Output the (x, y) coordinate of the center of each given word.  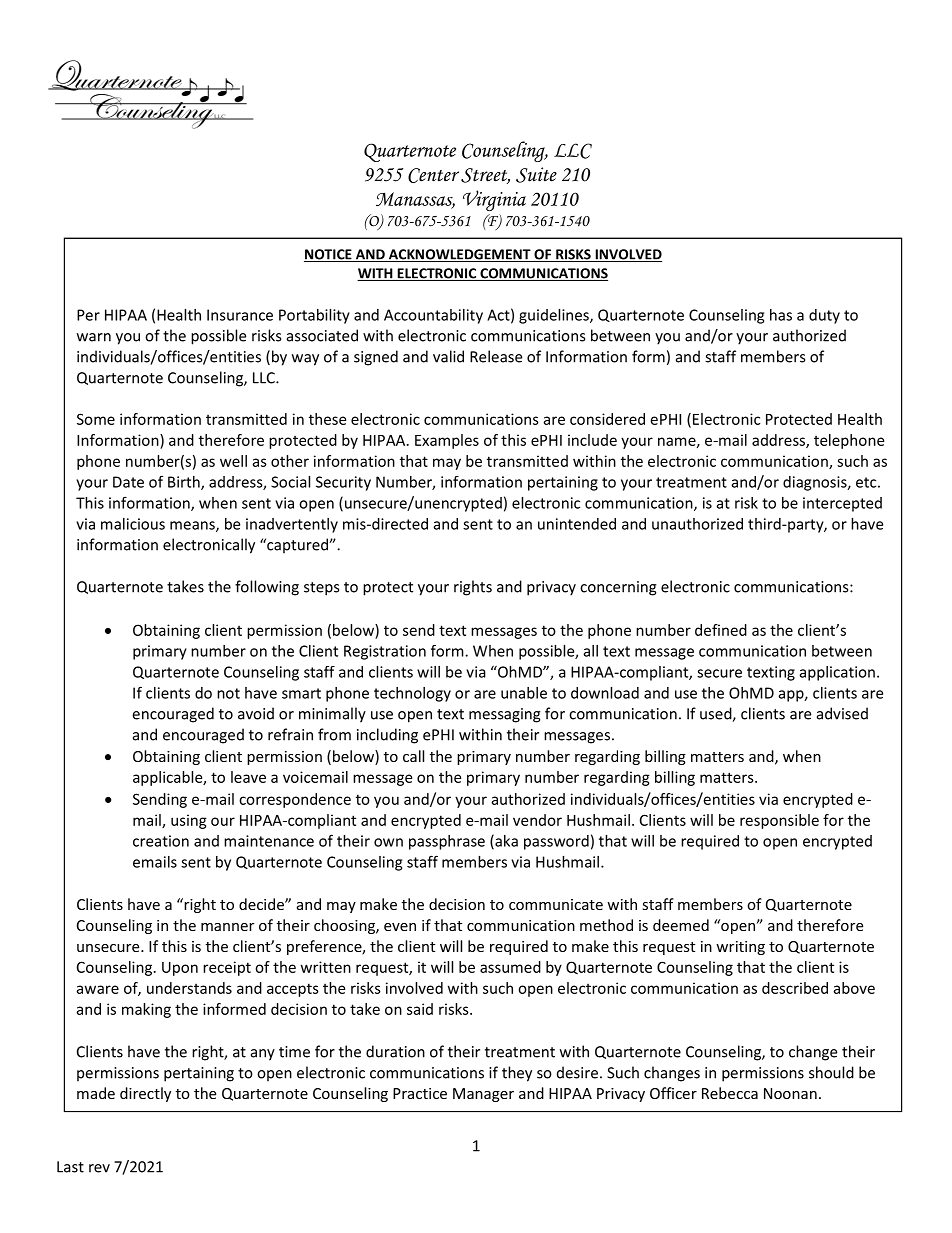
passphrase (447, 842)
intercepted (842, 504)
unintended (577, 524)
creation (161, 841)
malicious (133, 524)
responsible (779, 821)
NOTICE (329, 255)
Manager (483, 1095)
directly (145, 1094)
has (781, 315)
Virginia (494, 200)
